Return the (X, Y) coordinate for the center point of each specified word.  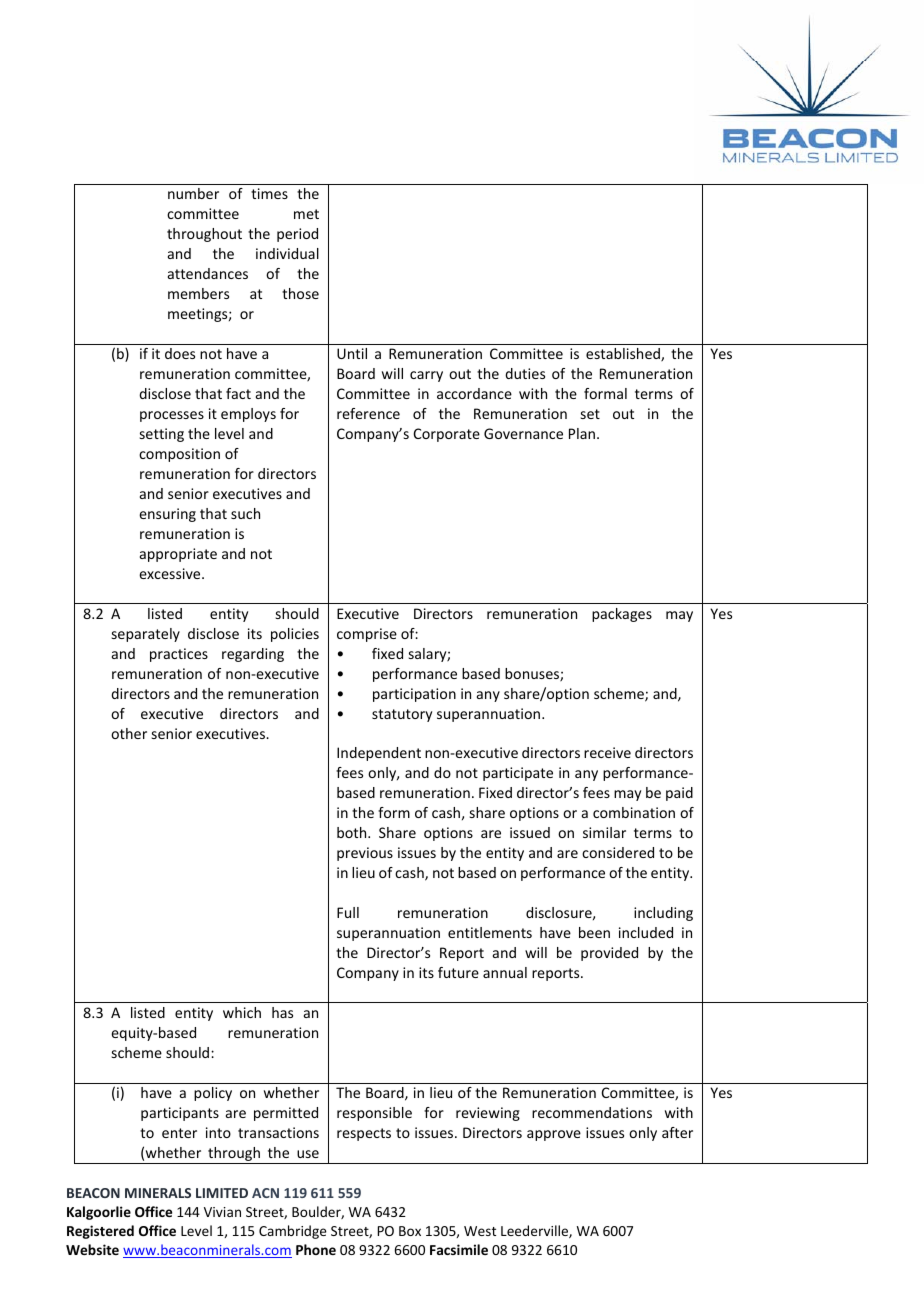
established (624, 355)
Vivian (222, 1212)
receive (607, 752)
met (306, 214)
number (193, 193)
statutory (402, 715)
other (129, 733)
